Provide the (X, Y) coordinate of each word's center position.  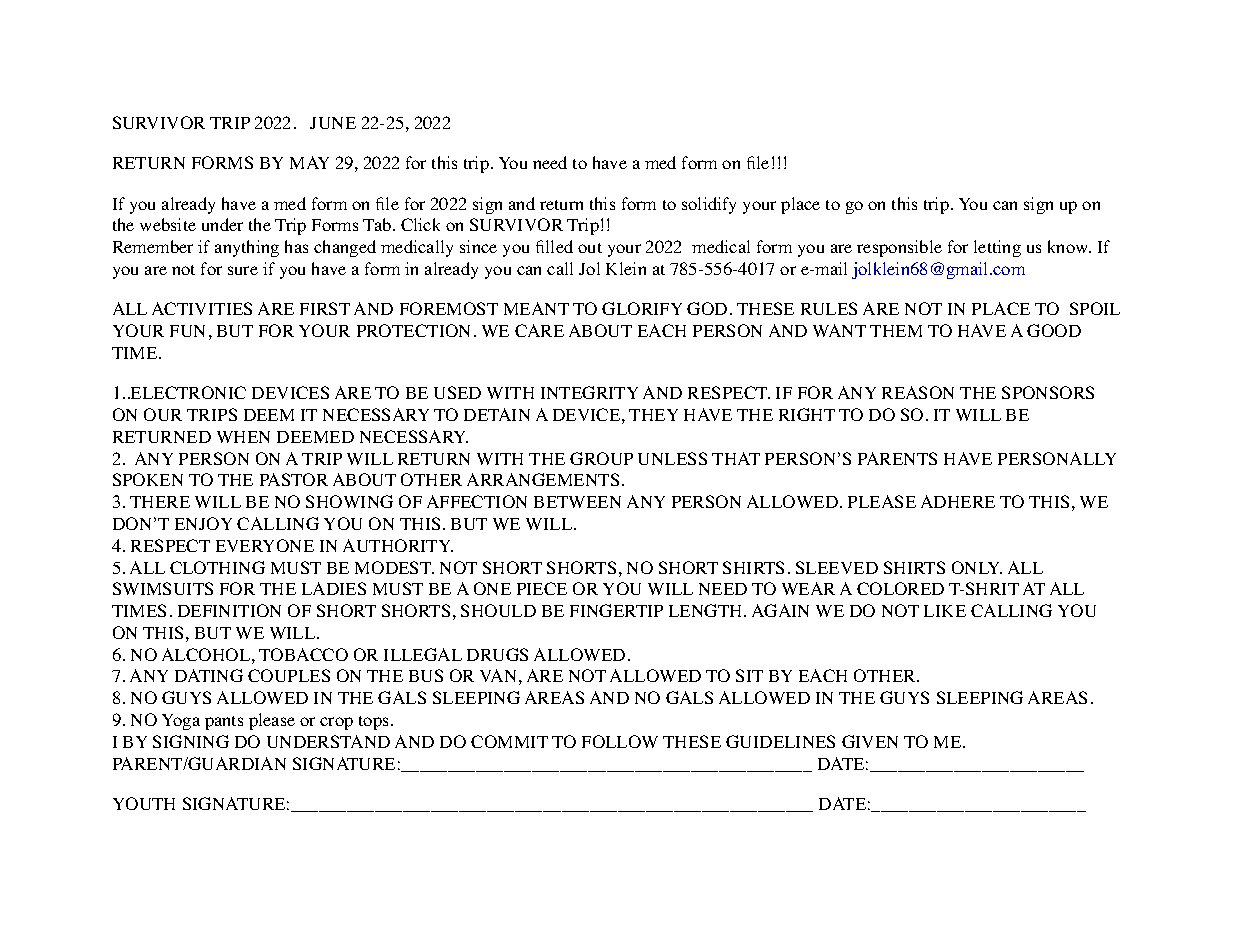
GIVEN (870, 741)
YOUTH (144, 803)
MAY (309, 162)
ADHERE (958, 501)
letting (997, 248)
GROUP (601, 458)
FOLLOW (620, 741)
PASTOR (294, 479)
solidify (709, 205)
